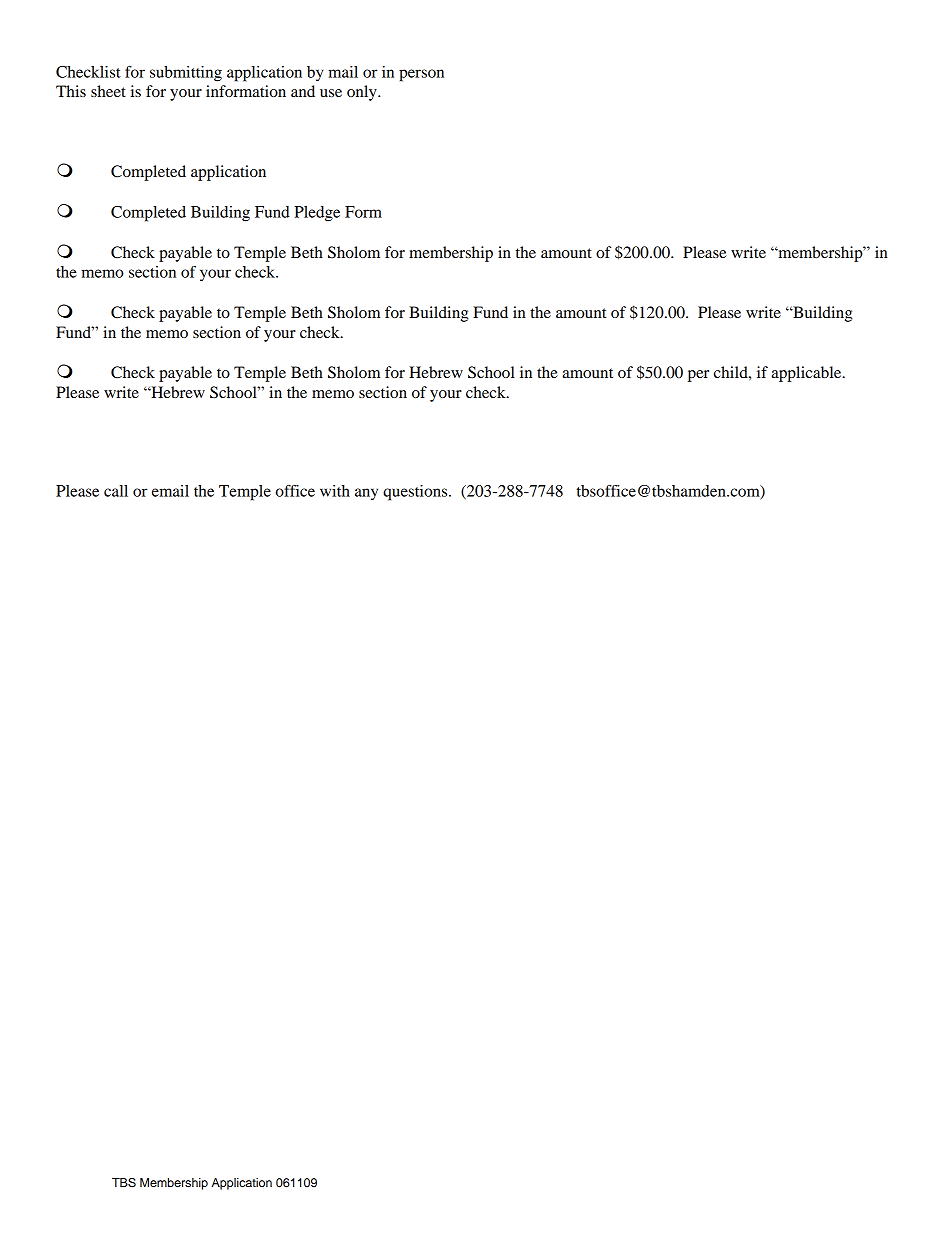 This screenshot has height=1233, width=952. Describe the element at coordinates (186, 74) in the screenshot. I see `submitting` at that location.
